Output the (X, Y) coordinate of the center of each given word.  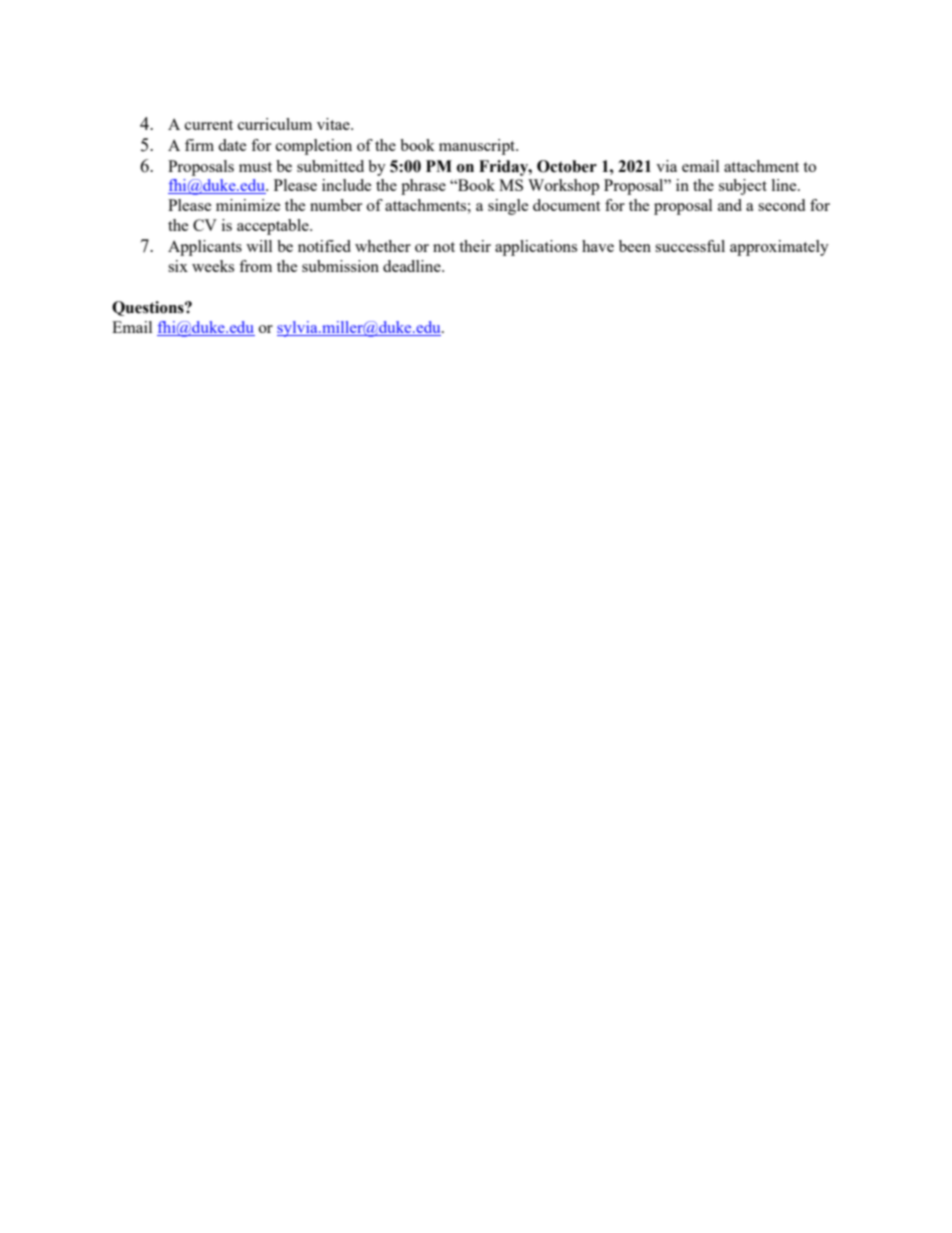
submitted (330, 166)
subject (743, 187)
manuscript (478, 147)
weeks (213, 266)
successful (690, 246)
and (730, 205)
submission (340, 266)
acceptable (274, 227)
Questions (149, 308)
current (209, 125)
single (508, 207)
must (255, 167)
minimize (248, 205)
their (475, 246)
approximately (779, 248)
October (567, 166)
